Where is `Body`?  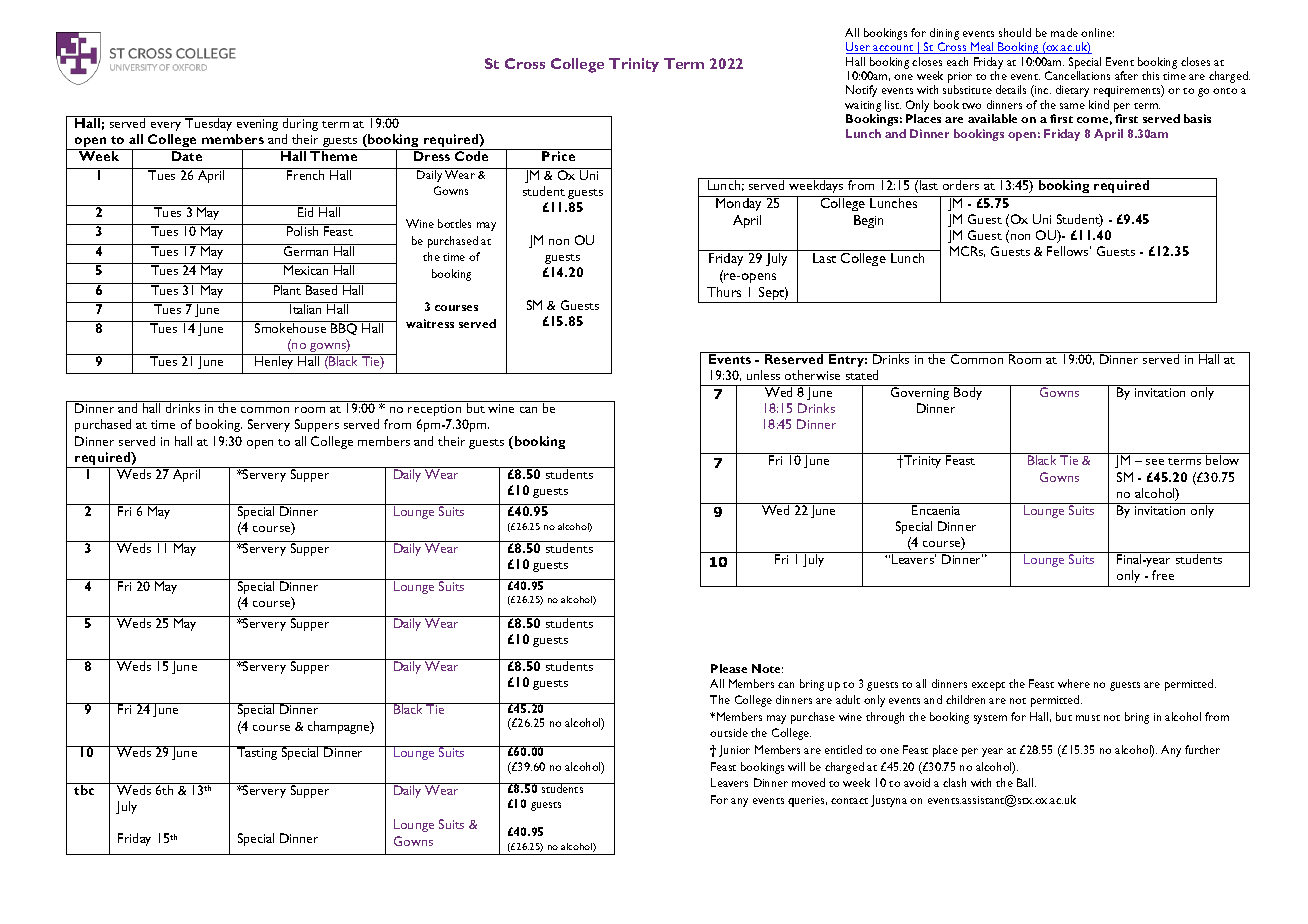 Body is located at coordinates (968, 392).
